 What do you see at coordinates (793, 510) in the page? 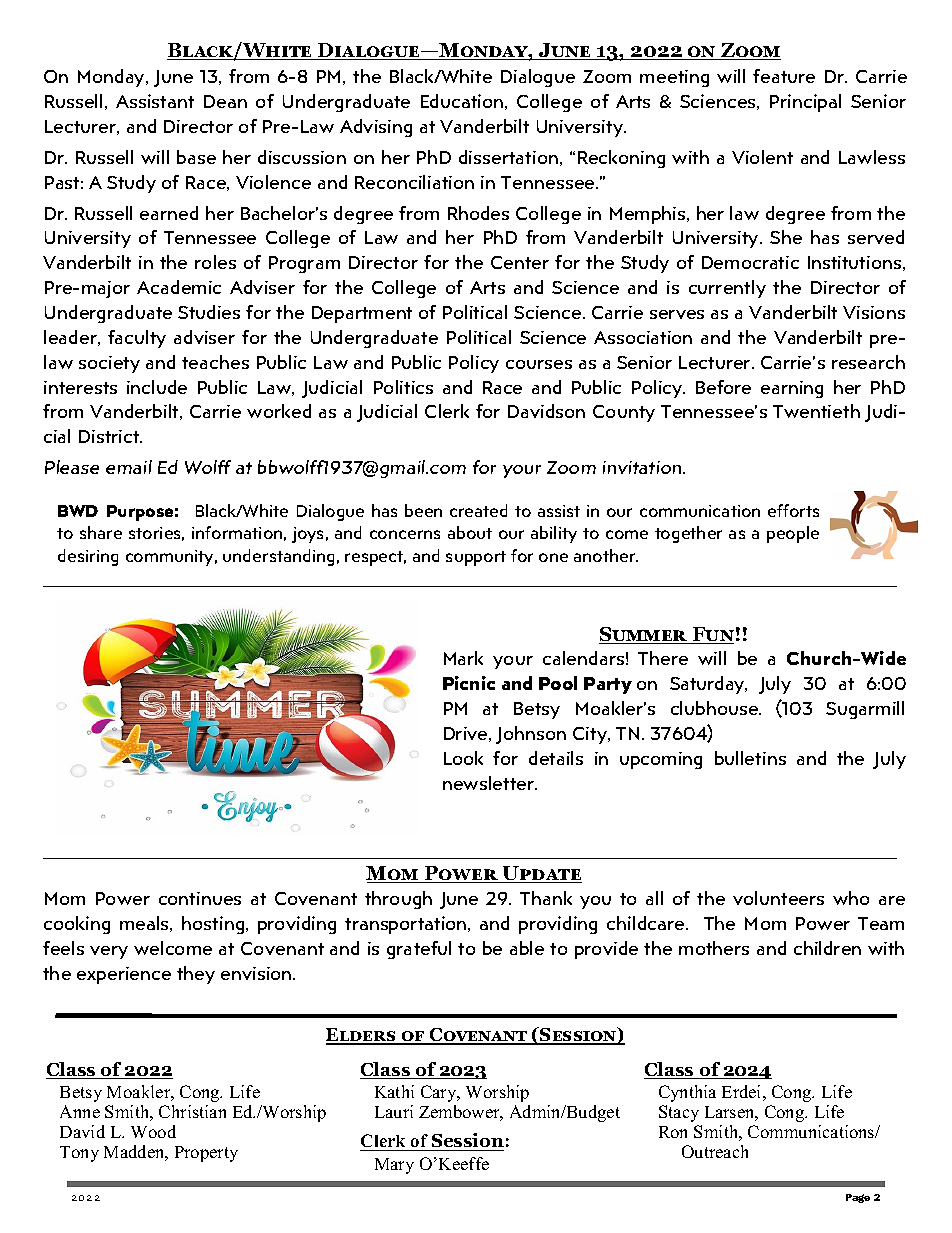
I see `efforts` at bounding box center [793, 510].
